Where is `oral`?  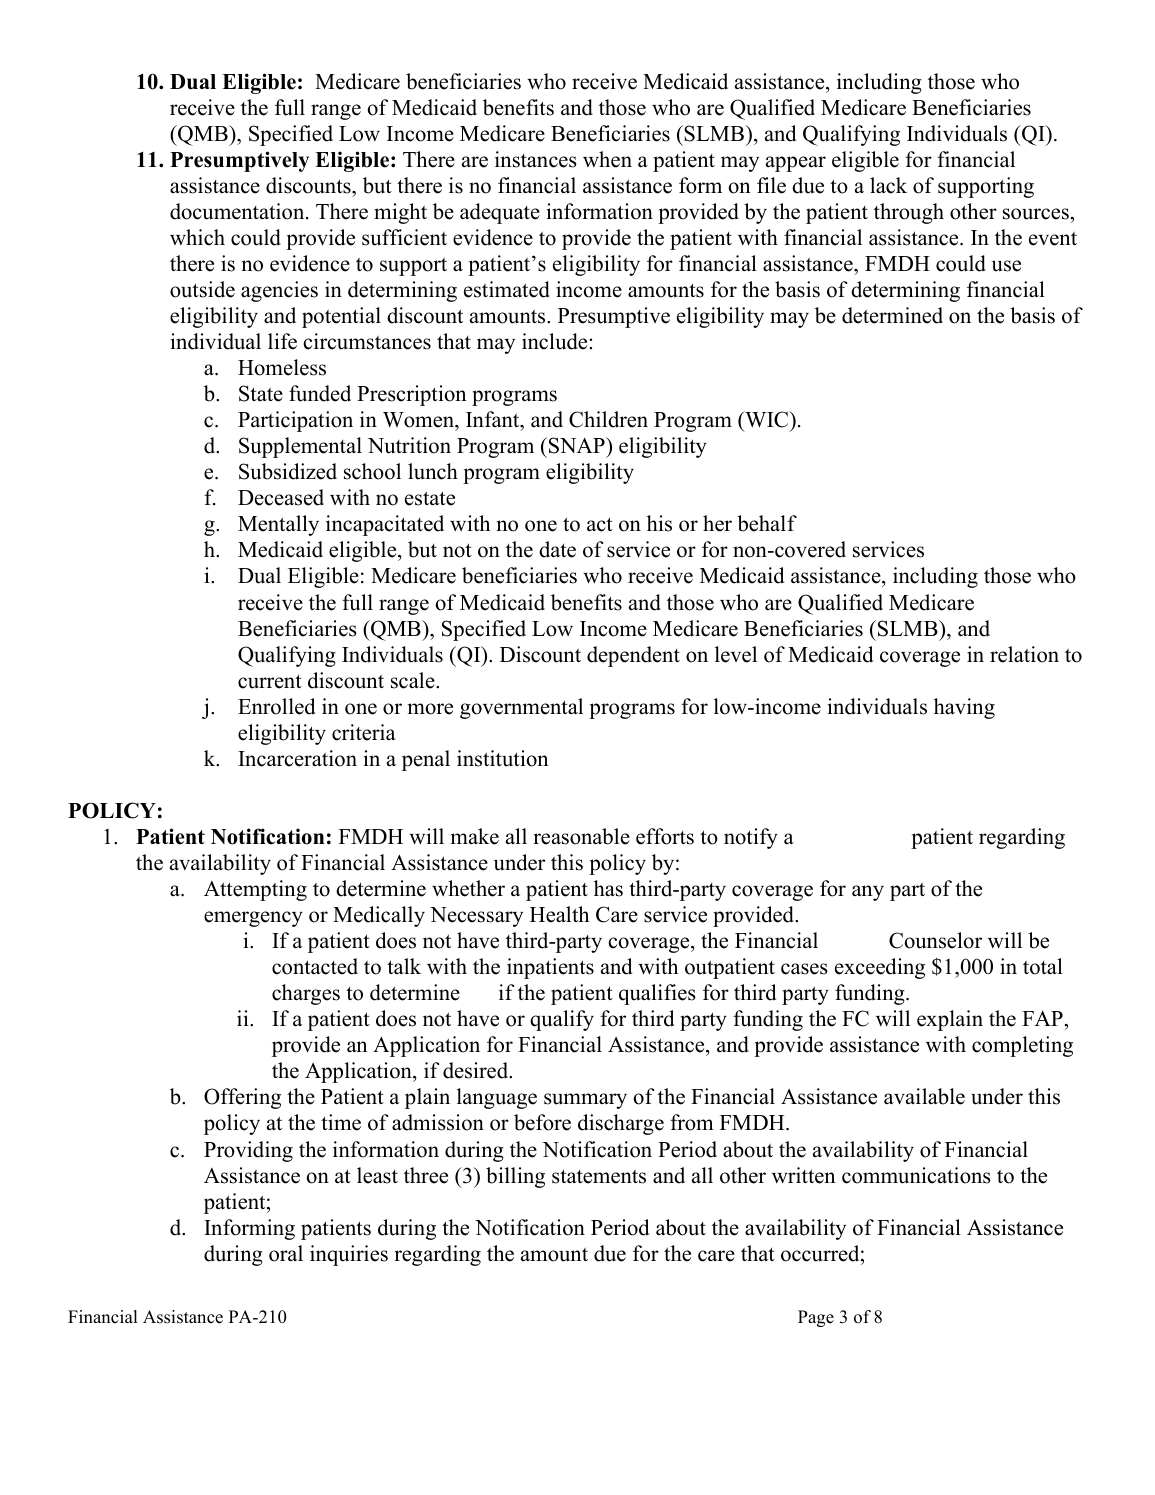
oral is located at coordinates (286, 1253).
